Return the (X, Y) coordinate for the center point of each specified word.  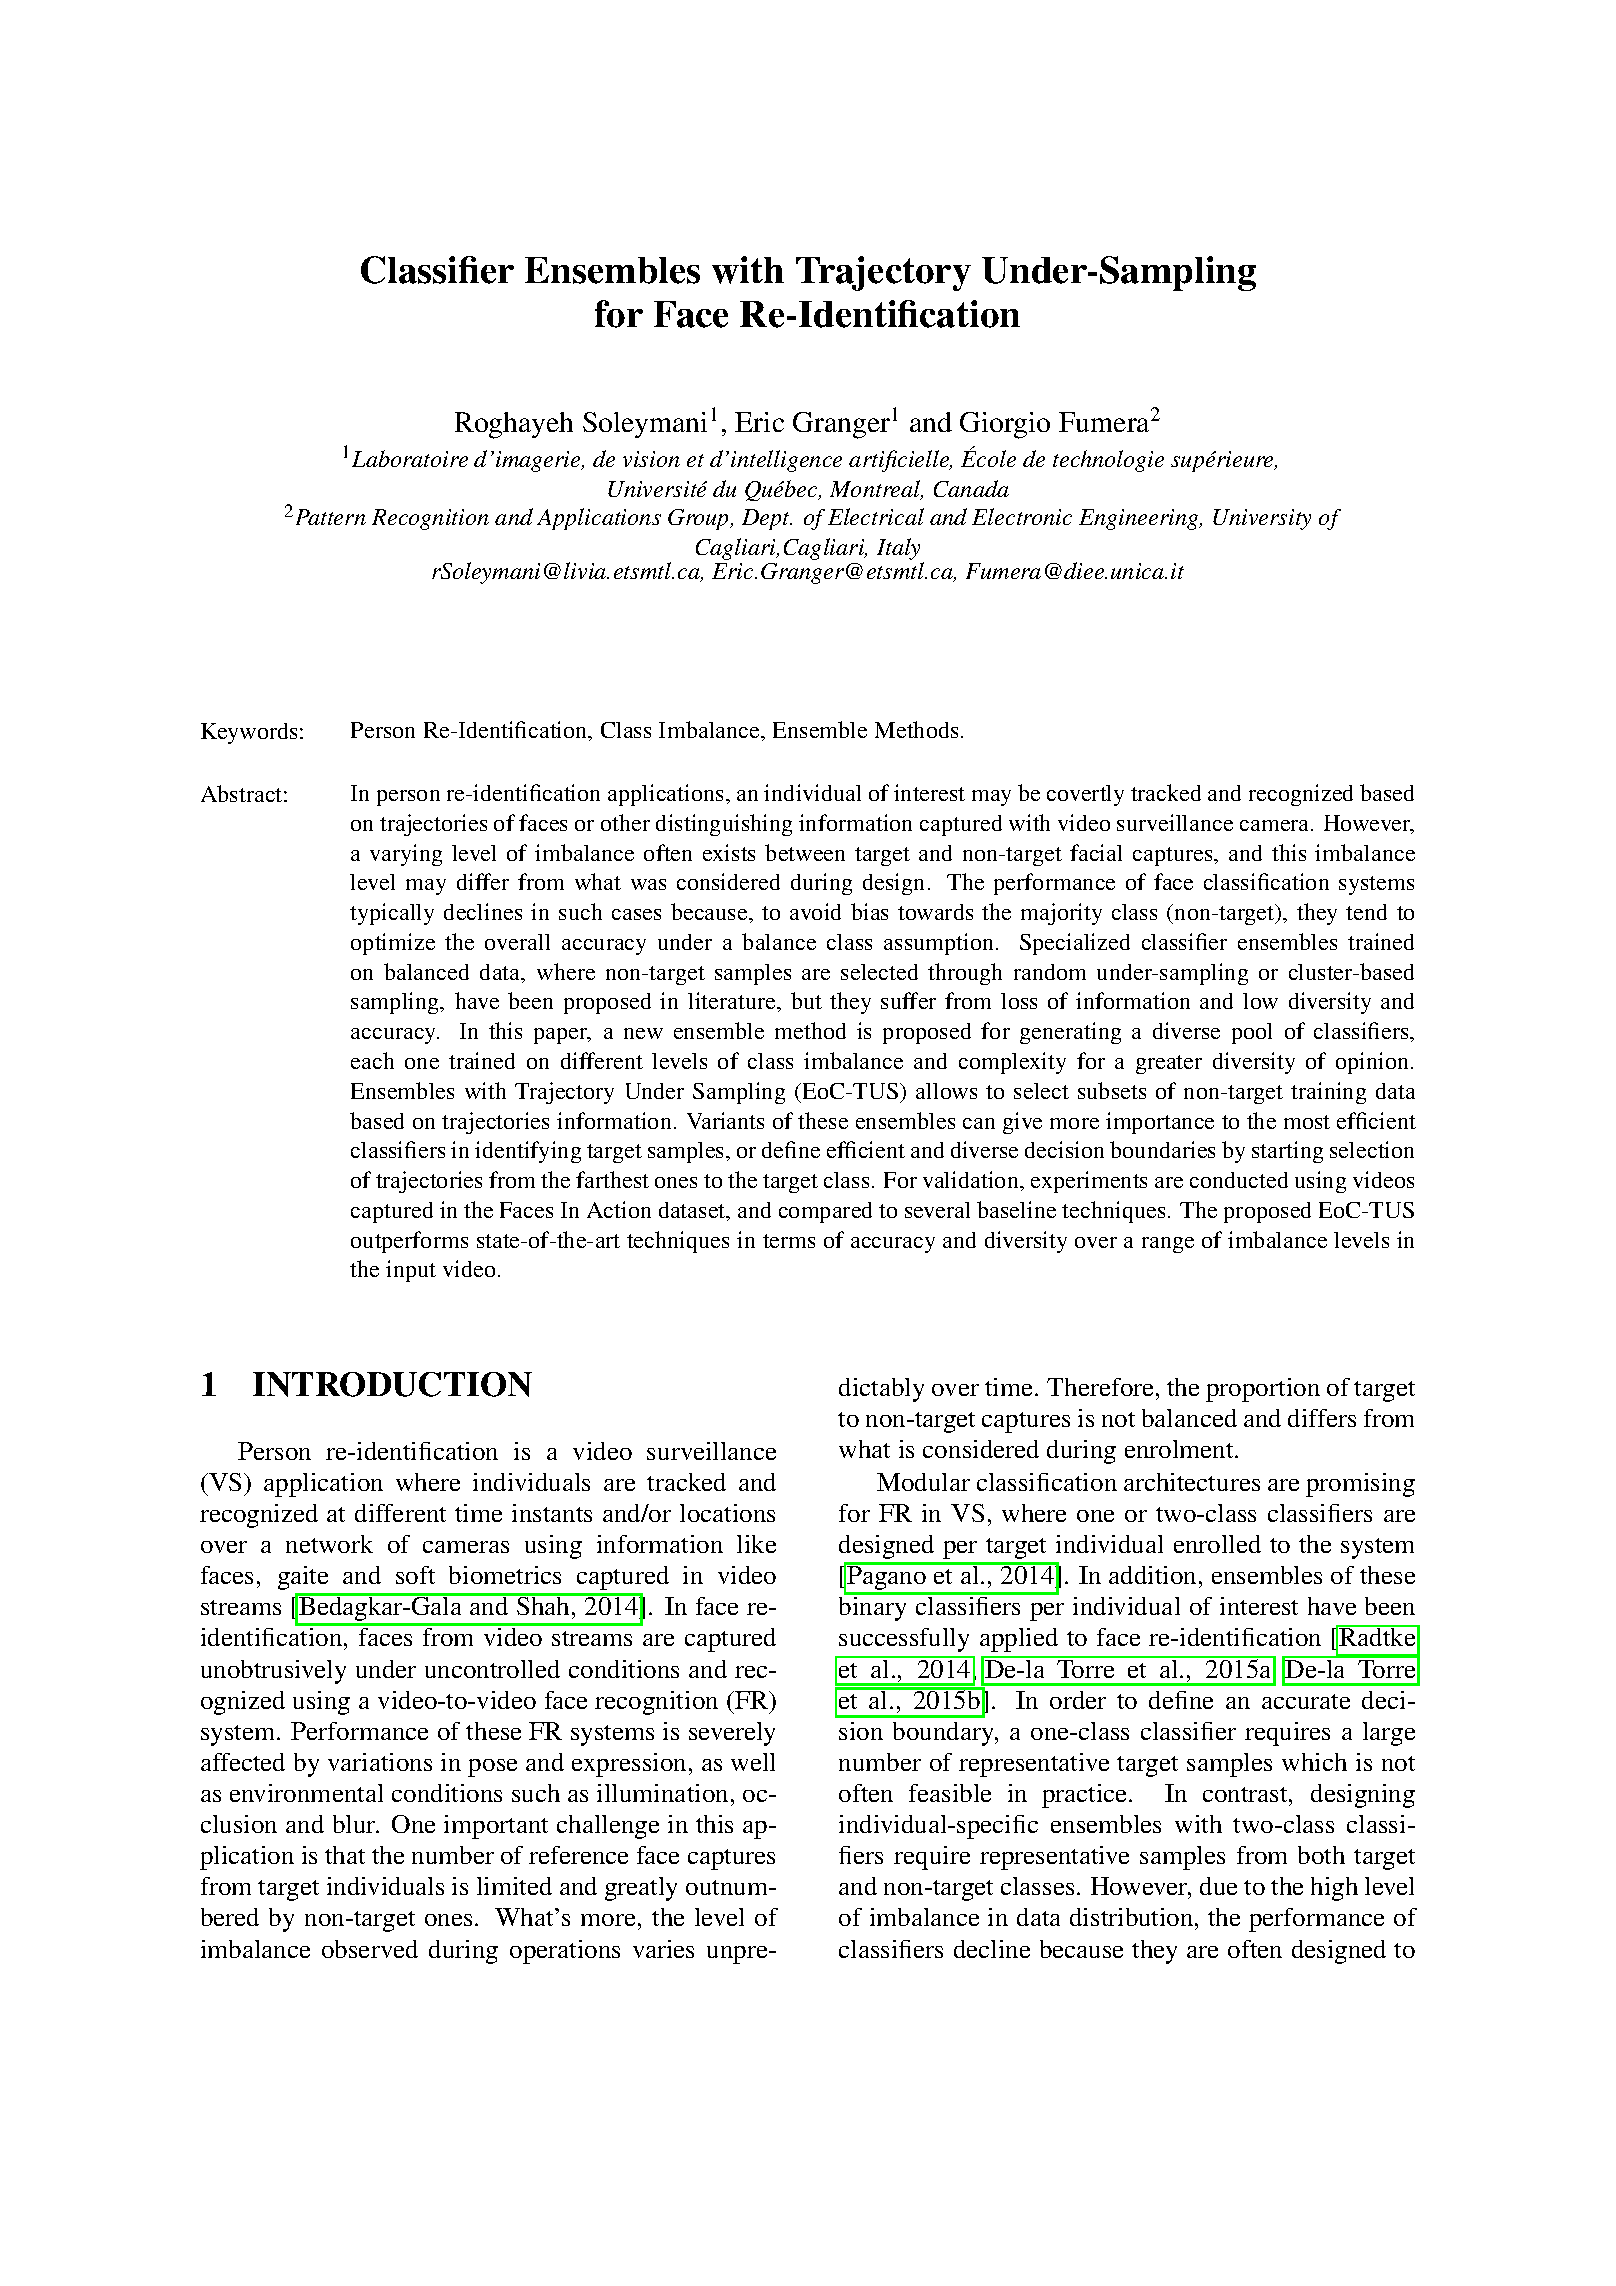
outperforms (409, 1242)
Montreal (876, 490)
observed (370, 1949)
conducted (1239, 1180)
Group (700, 519)
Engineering (1140, 519)
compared (825, 1212)
